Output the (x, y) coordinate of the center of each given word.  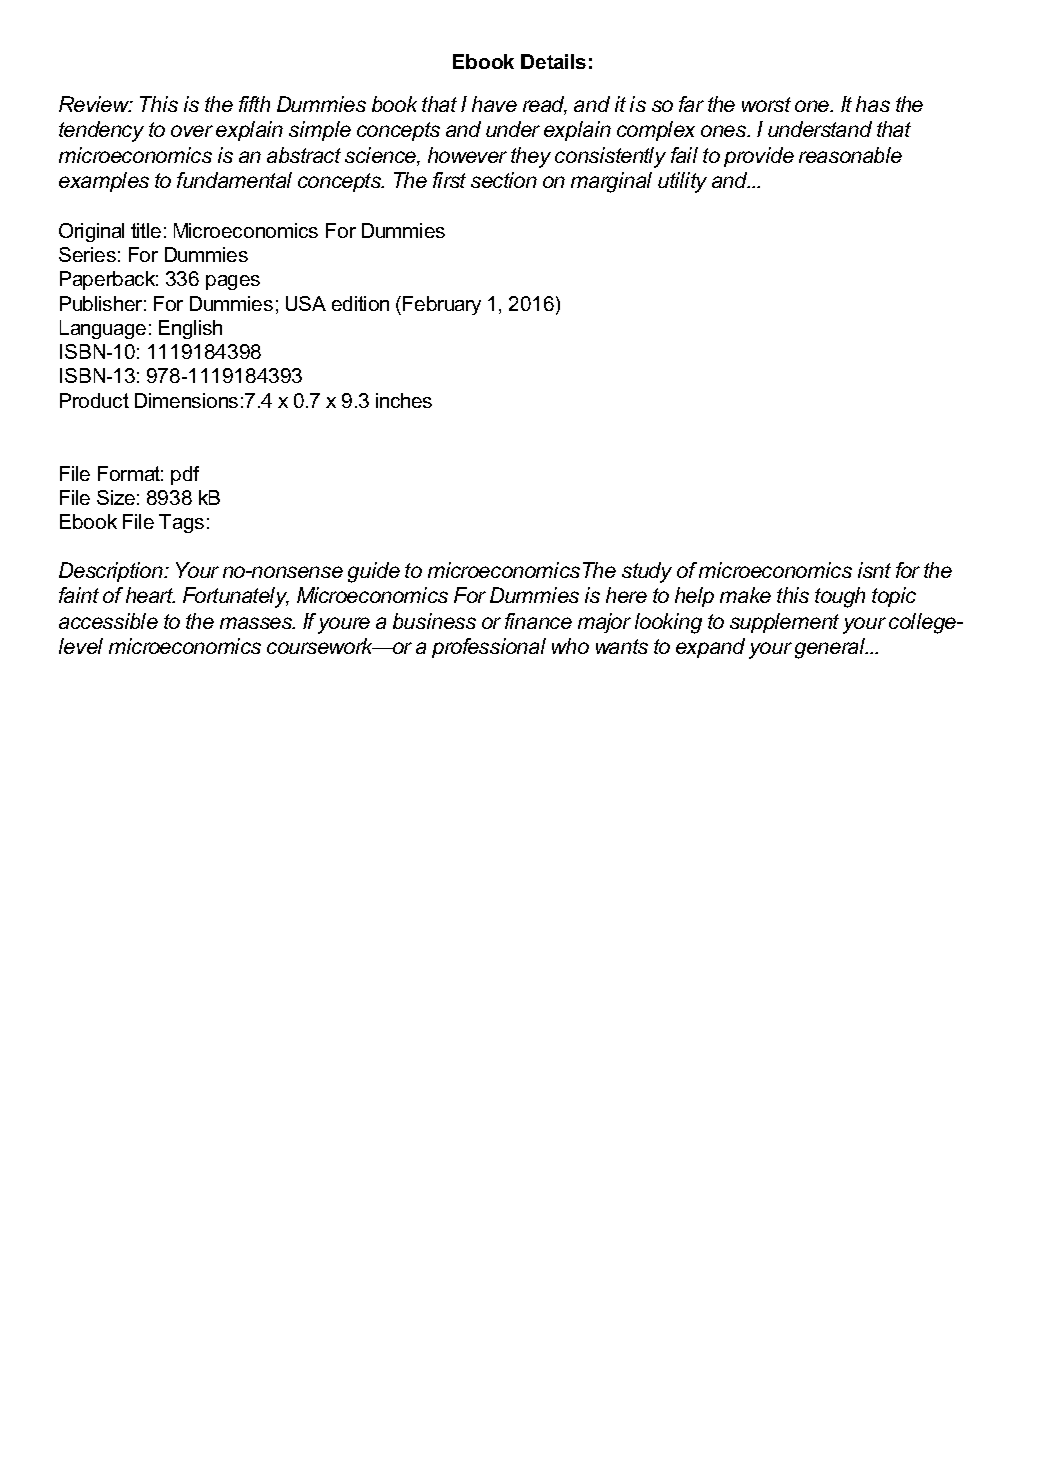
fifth (254, 104)
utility (682, 182)
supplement (784, 623)
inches (404, 400)
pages (233, 282)
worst (766, 104)
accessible (108, 621)
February (442, 305)
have (494, 104)
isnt (874, 570)
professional (489, 648)
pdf (185, 475)
